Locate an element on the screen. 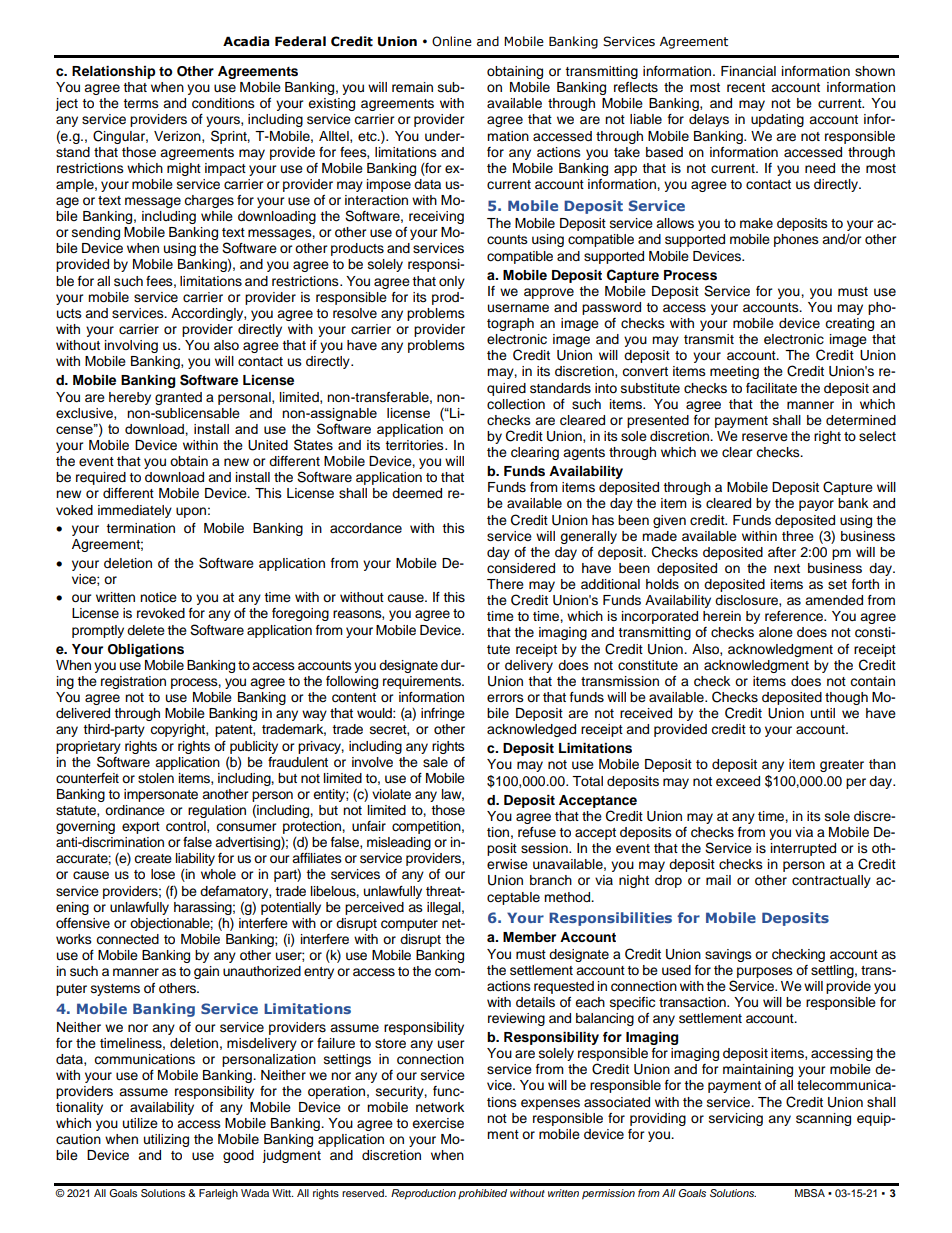 This screenshot has height=1233, width=952. facilitate is located at coordinates (771, 388).
